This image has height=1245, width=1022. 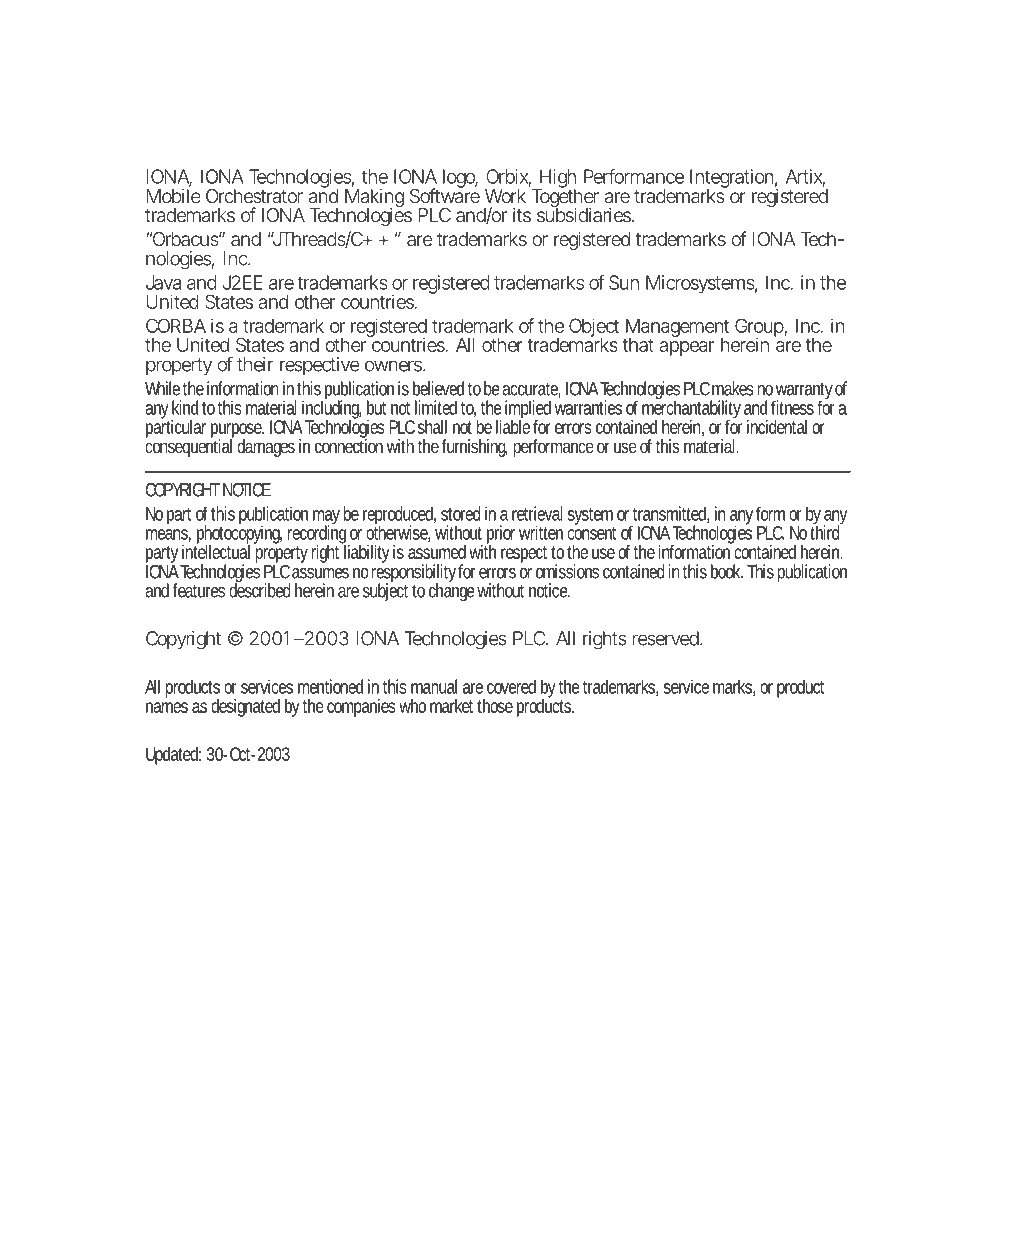 I want to click on intellectual, so click(x=216, y=550).
